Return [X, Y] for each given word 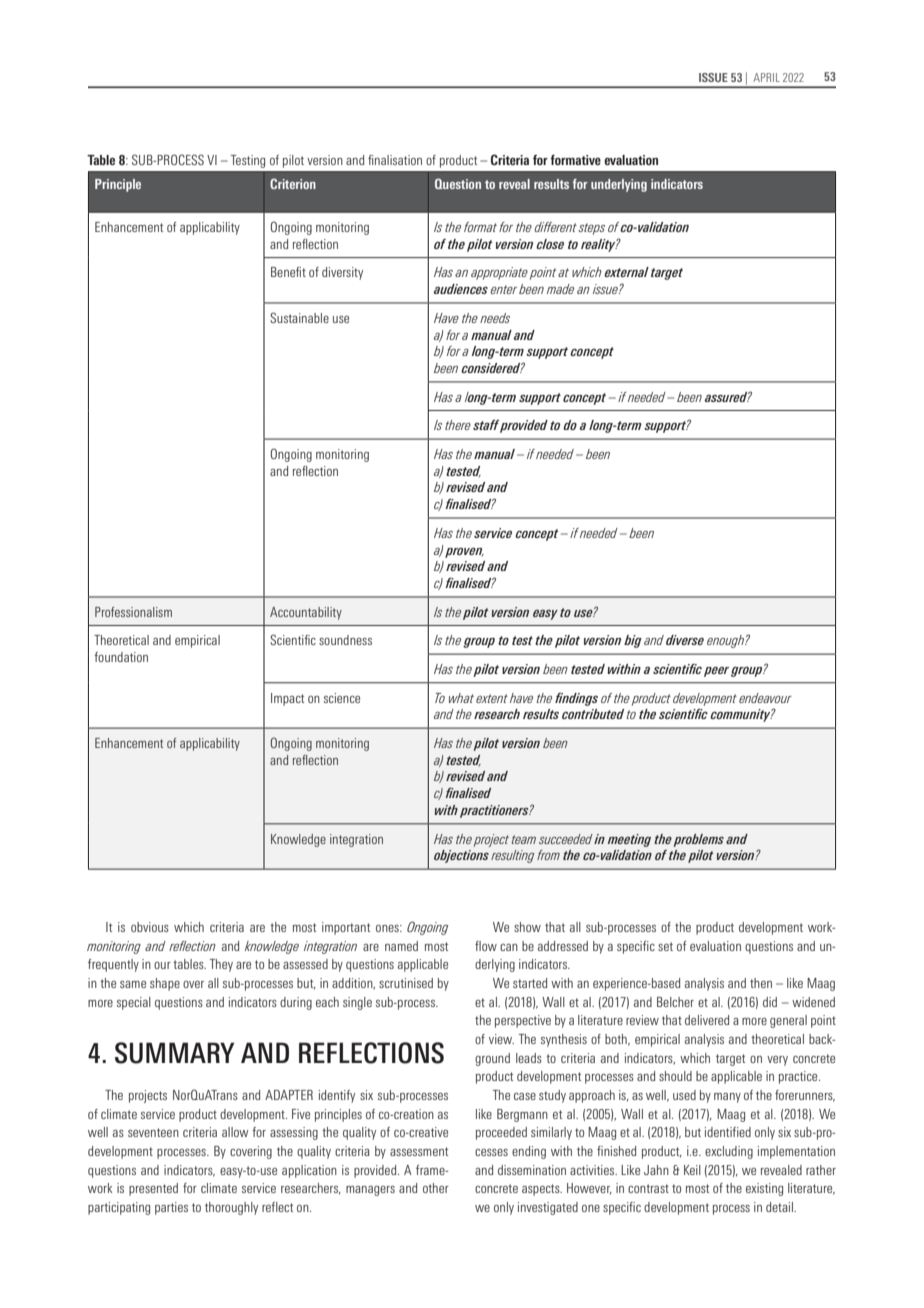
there [458, 425]
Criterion [293, 183]
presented [153, 1189]
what [461, 698]
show [527, 927]
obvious [150, 927]
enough [726, 641]
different [555, 227]
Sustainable [299, 317]
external [626, 272]
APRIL [766, 77]
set [665, 946]
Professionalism [133, 612]
